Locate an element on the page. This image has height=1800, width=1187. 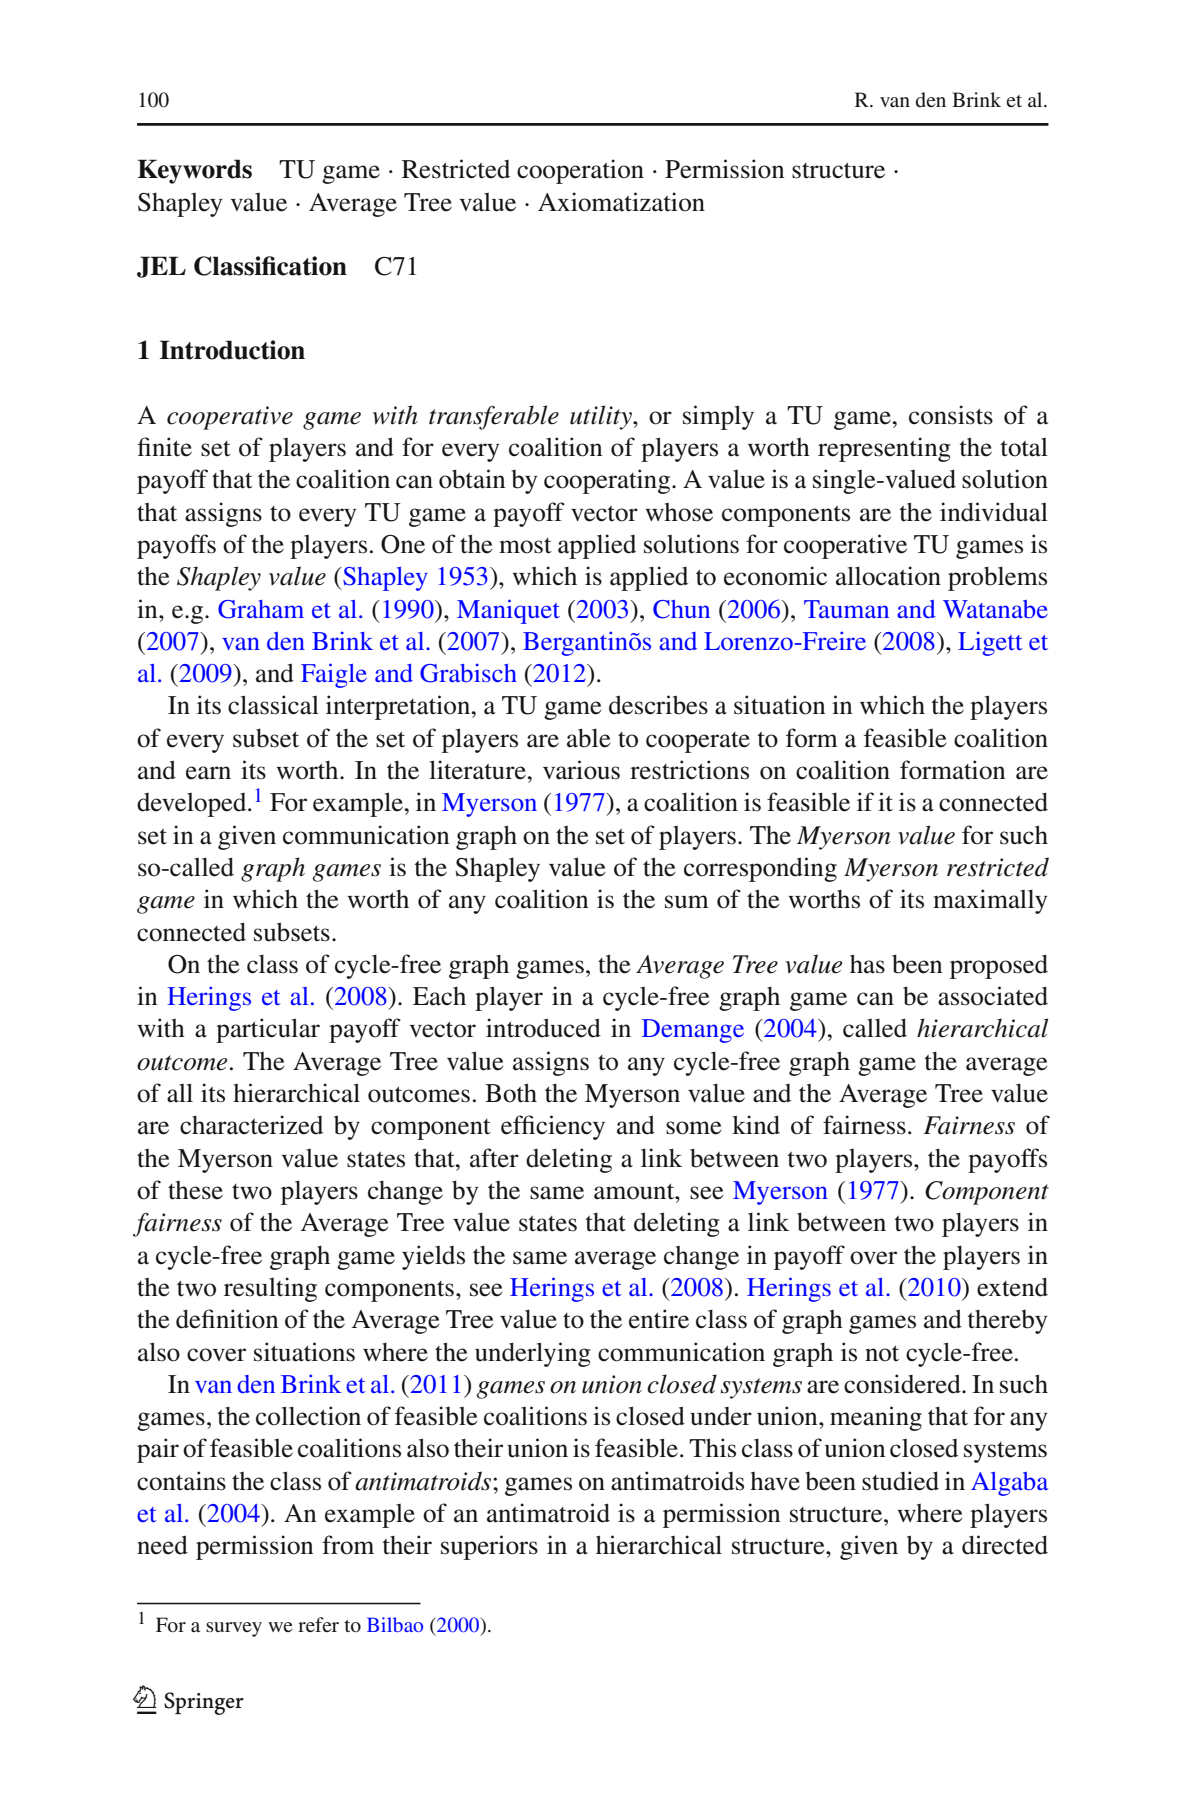
allocation is located at coordinates (888, 576).
